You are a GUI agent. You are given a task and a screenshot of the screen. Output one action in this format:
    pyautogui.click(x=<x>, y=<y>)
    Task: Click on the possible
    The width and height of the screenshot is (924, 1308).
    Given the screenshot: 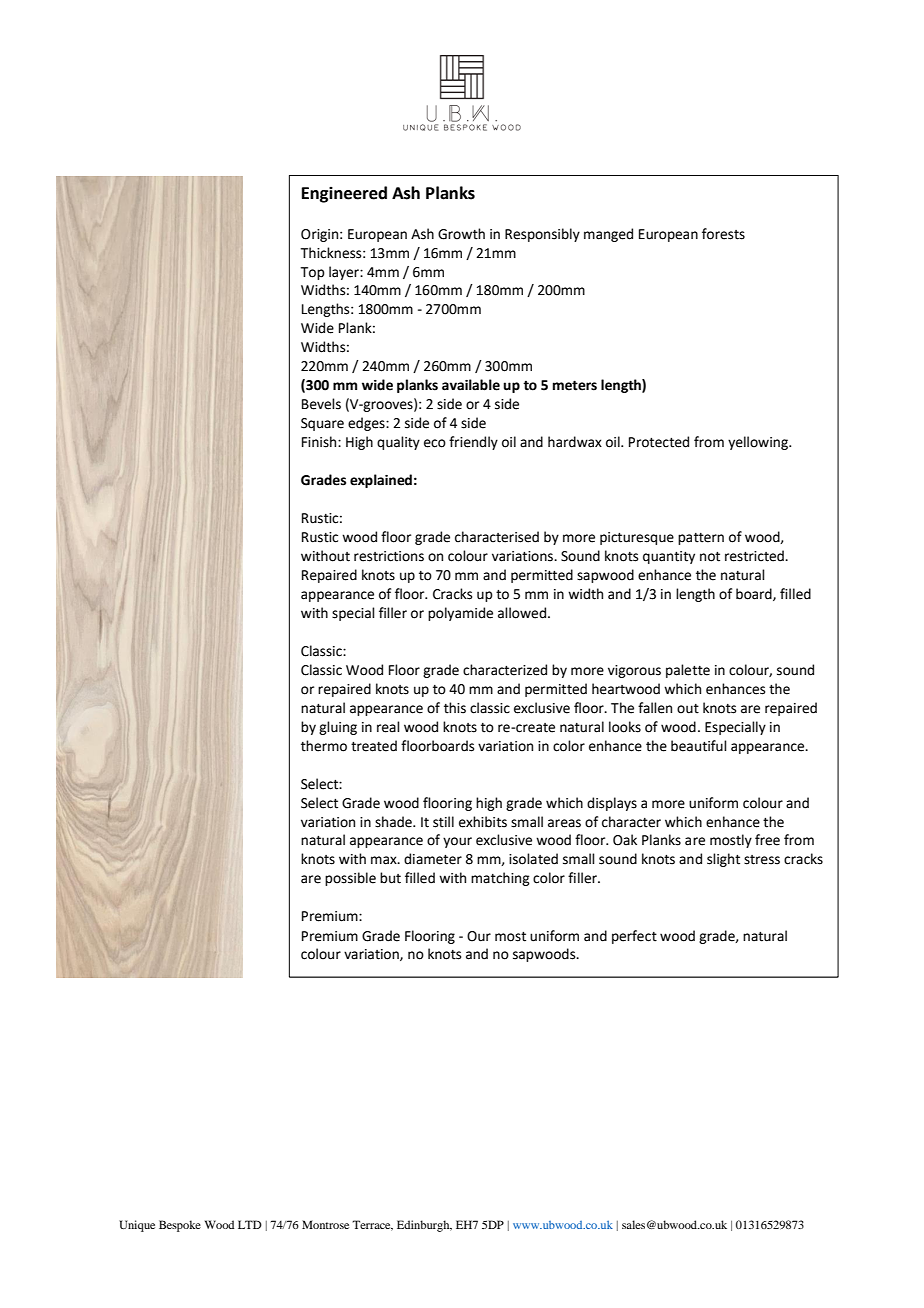 What is the action you would take?
    pyautogui.click(x=350, y=879)
